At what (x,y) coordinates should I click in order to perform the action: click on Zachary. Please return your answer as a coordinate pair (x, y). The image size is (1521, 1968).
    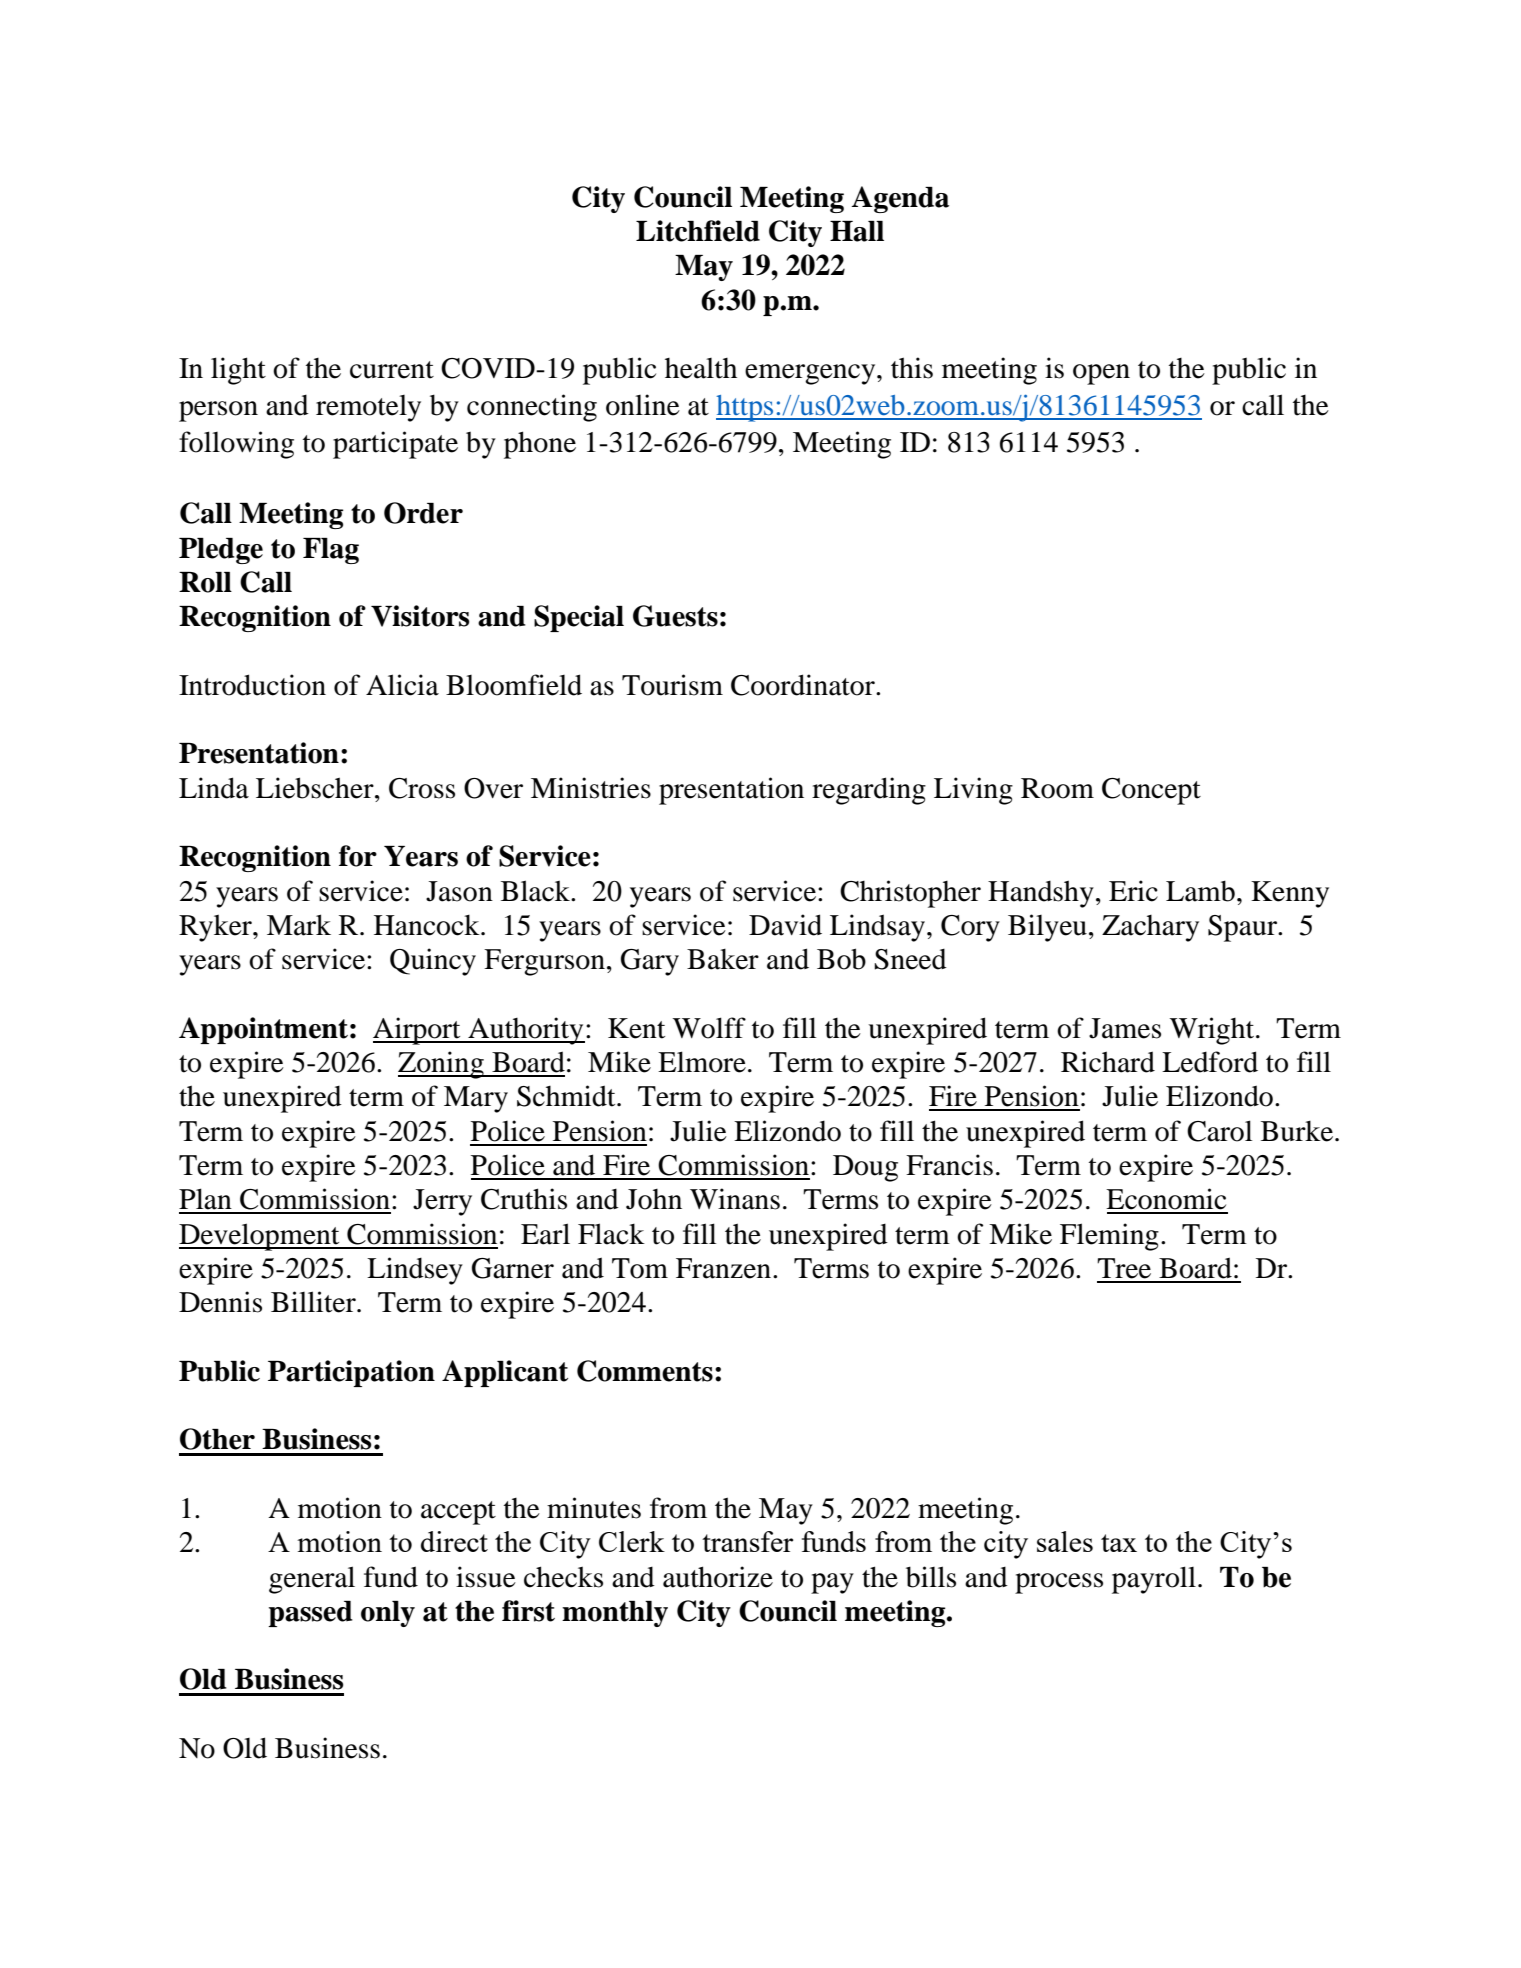
    Looking at the image, I should click on (1150, 928).
